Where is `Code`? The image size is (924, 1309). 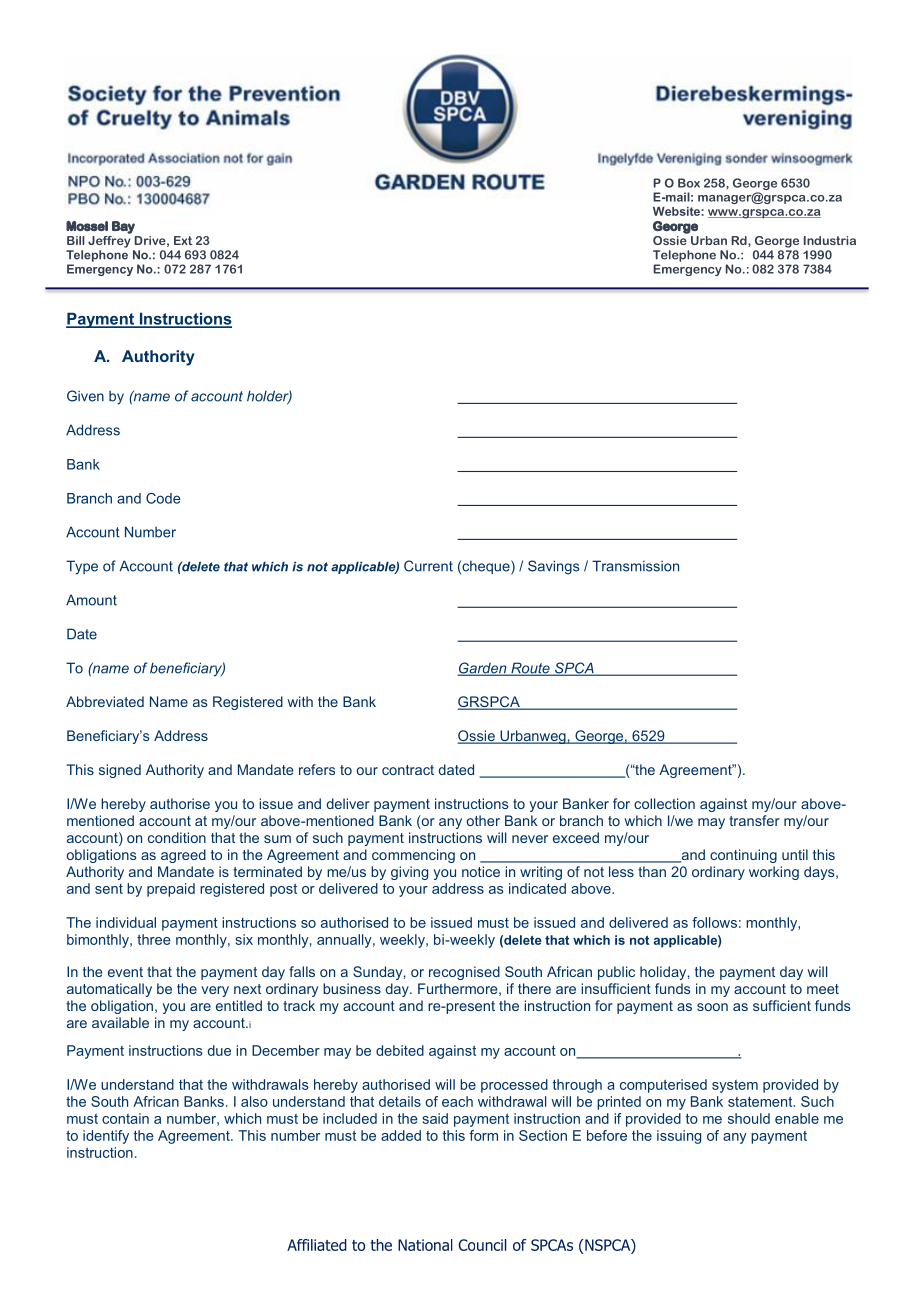
Code is located at coordinates (163, 498).
